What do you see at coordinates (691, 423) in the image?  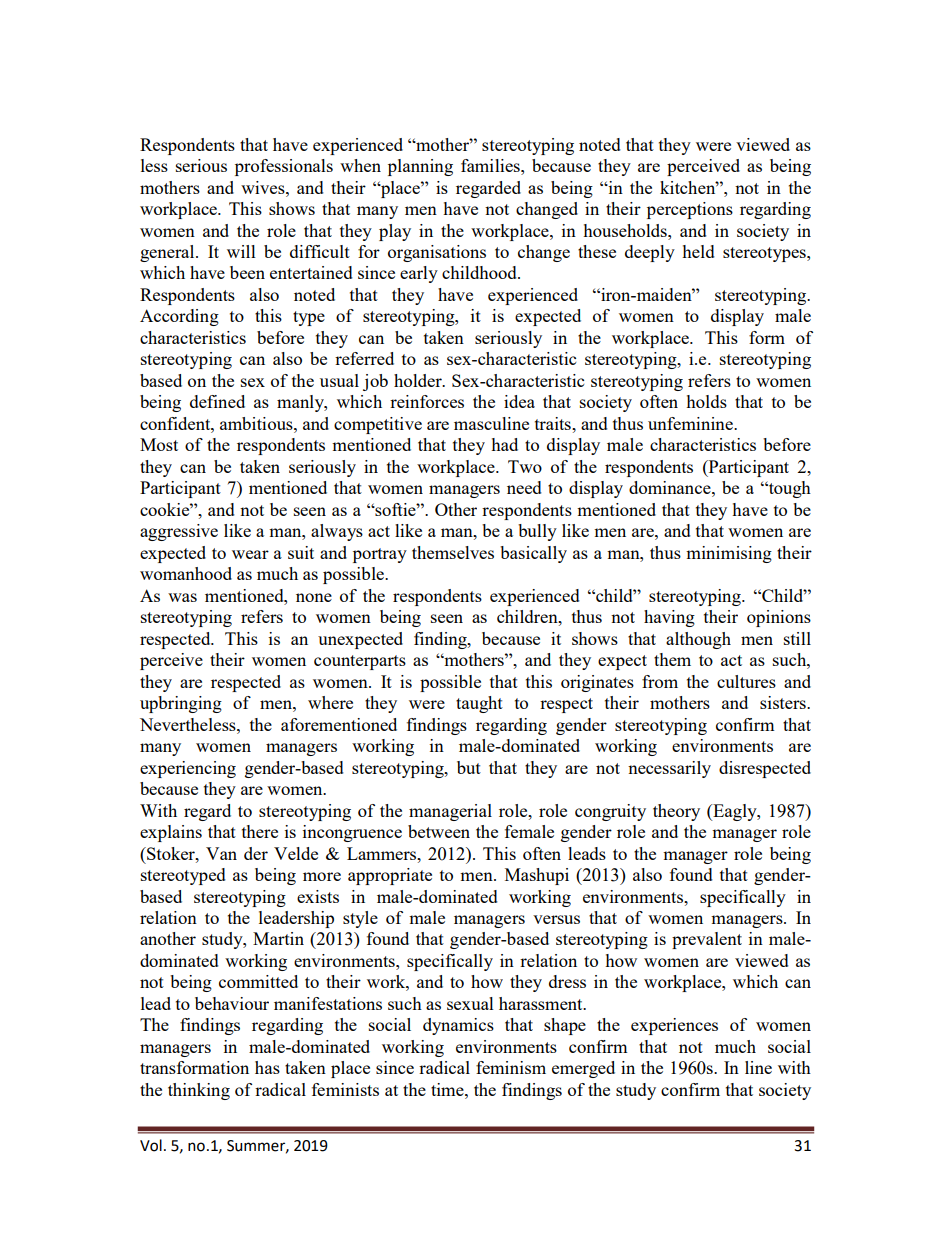 I see `unfeminine` at bounding box center [691, 423].
